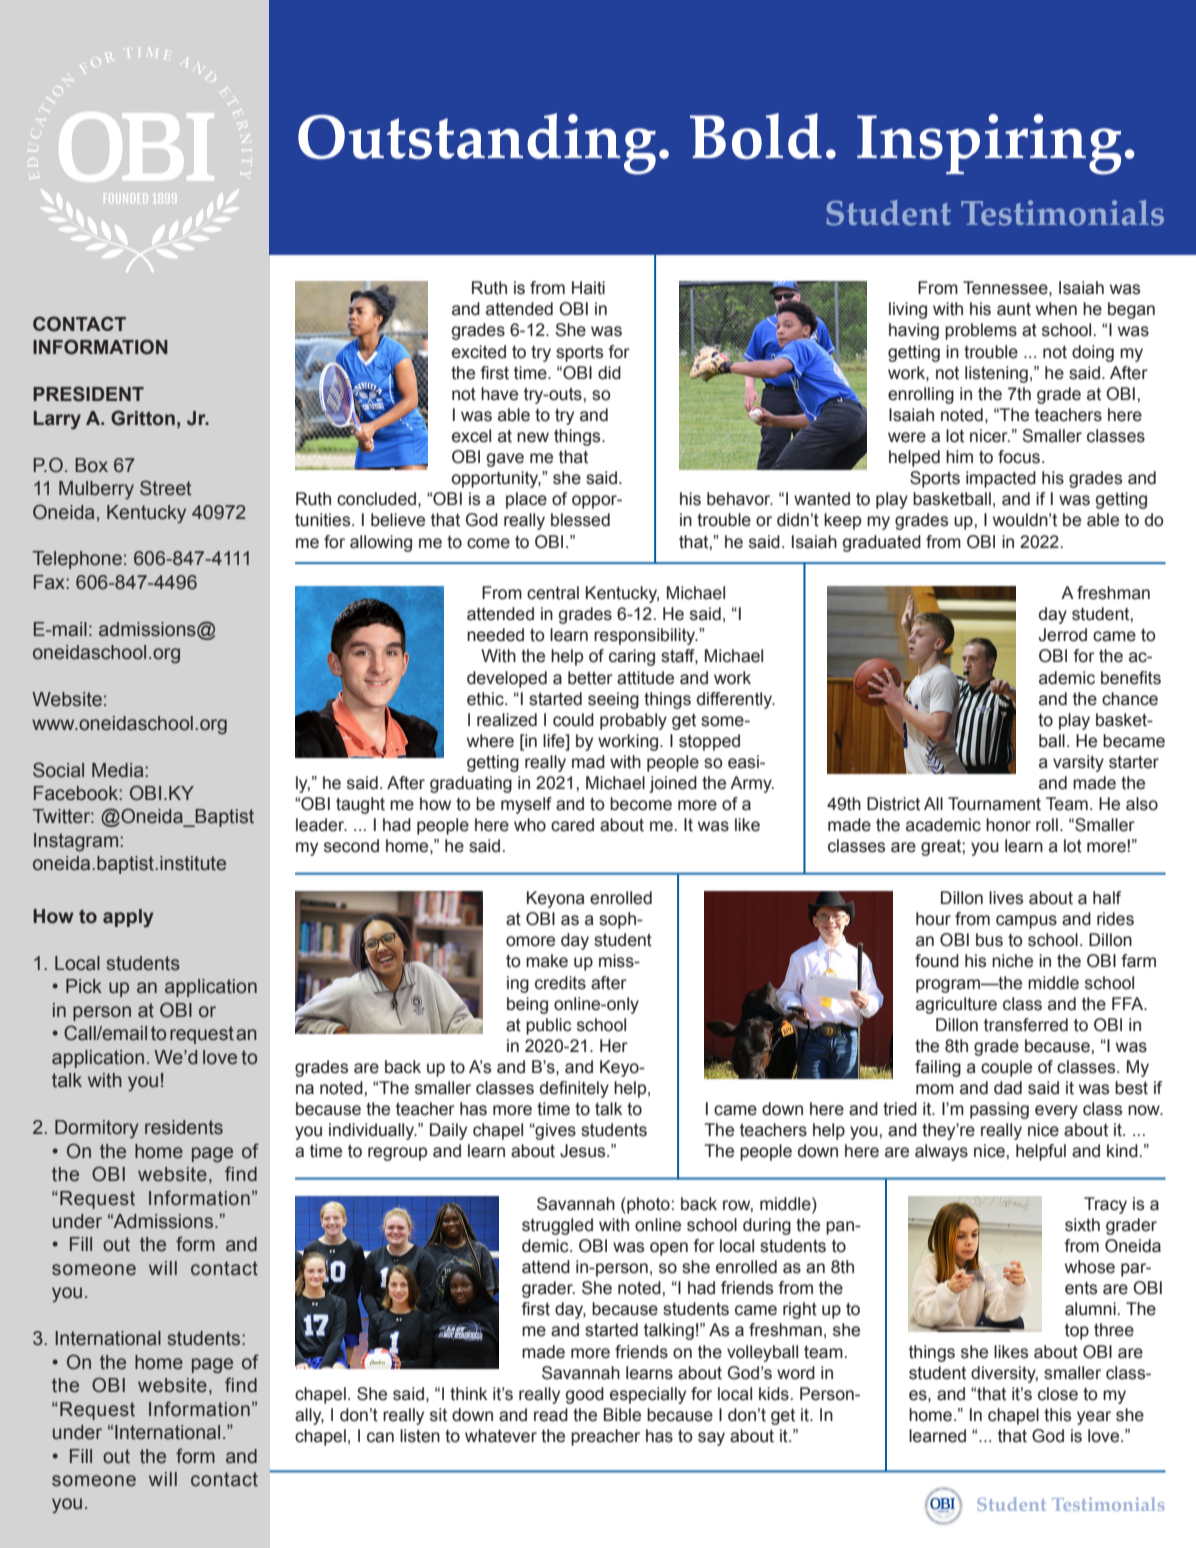  I want to click on can, so click(380, 1437).
